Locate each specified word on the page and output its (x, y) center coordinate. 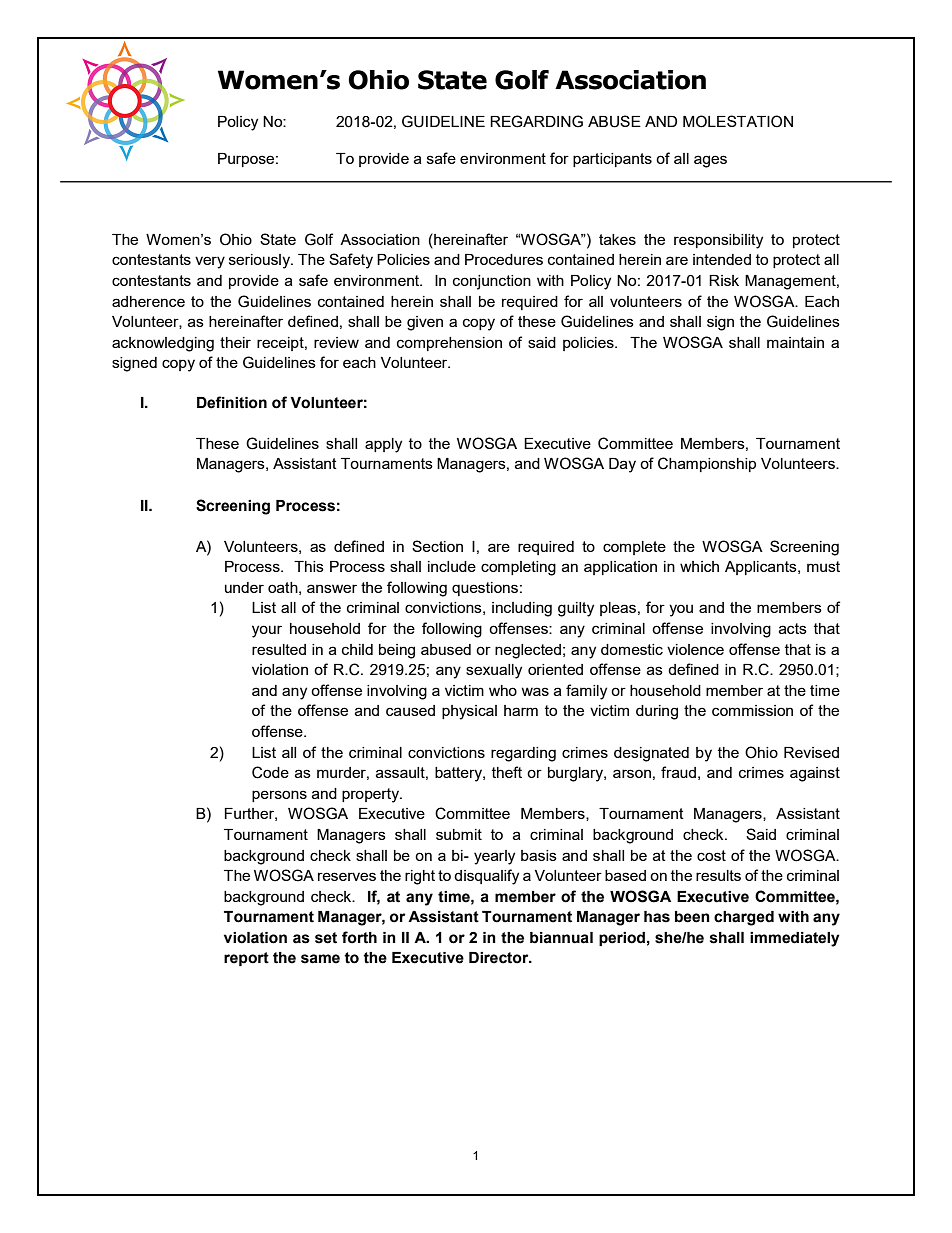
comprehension (449, 344)
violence (695, 649)
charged (744, 918)
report (246, 959)
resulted (279, 649)
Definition (232, 402)
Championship (707, 464)
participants (612, 160)
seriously (260, 261)
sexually (494, 671)
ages (710, 161)
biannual (561, 938)
